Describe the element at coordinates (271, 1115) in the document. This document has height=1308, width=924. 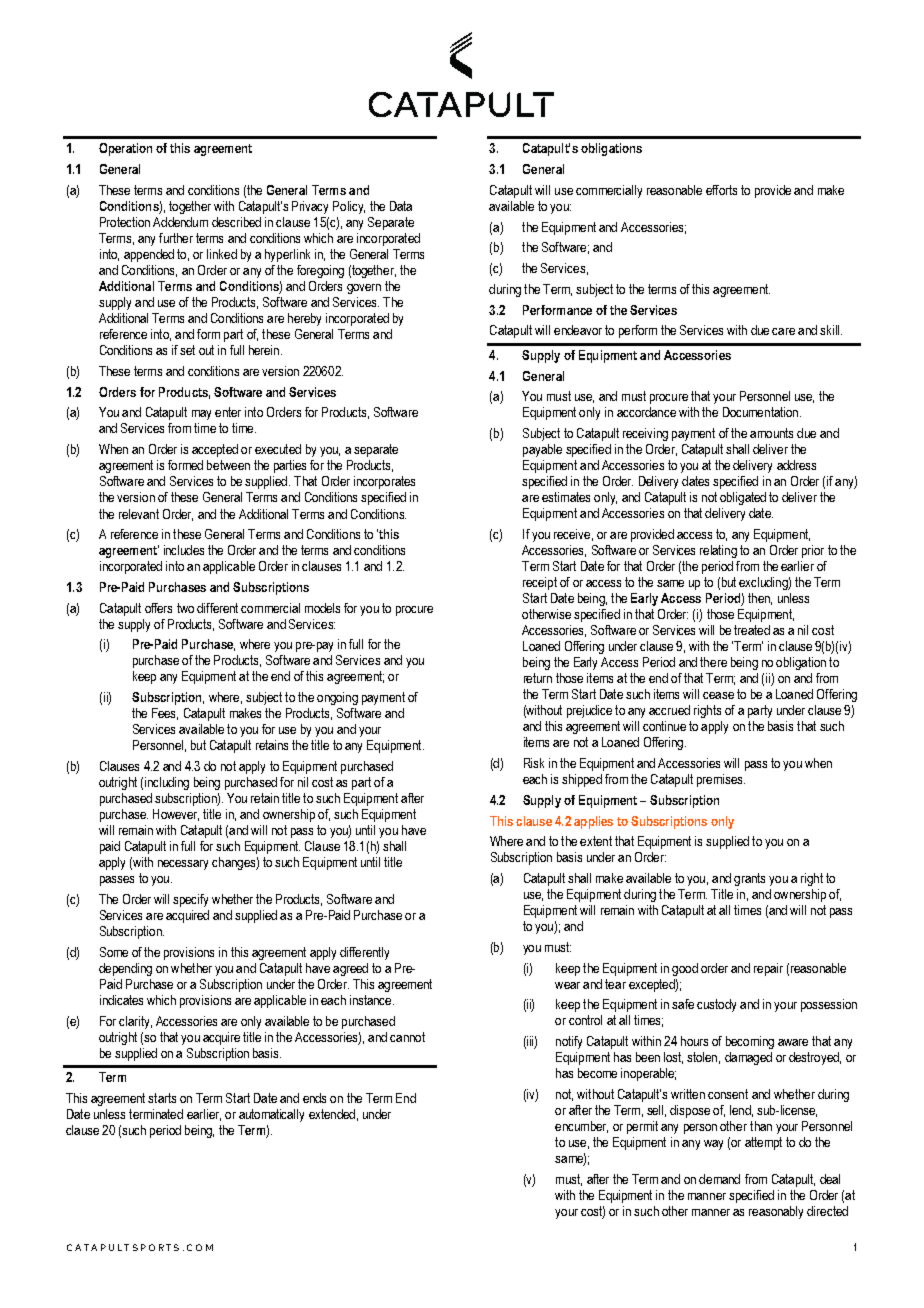
I see `automatically` at that location.
